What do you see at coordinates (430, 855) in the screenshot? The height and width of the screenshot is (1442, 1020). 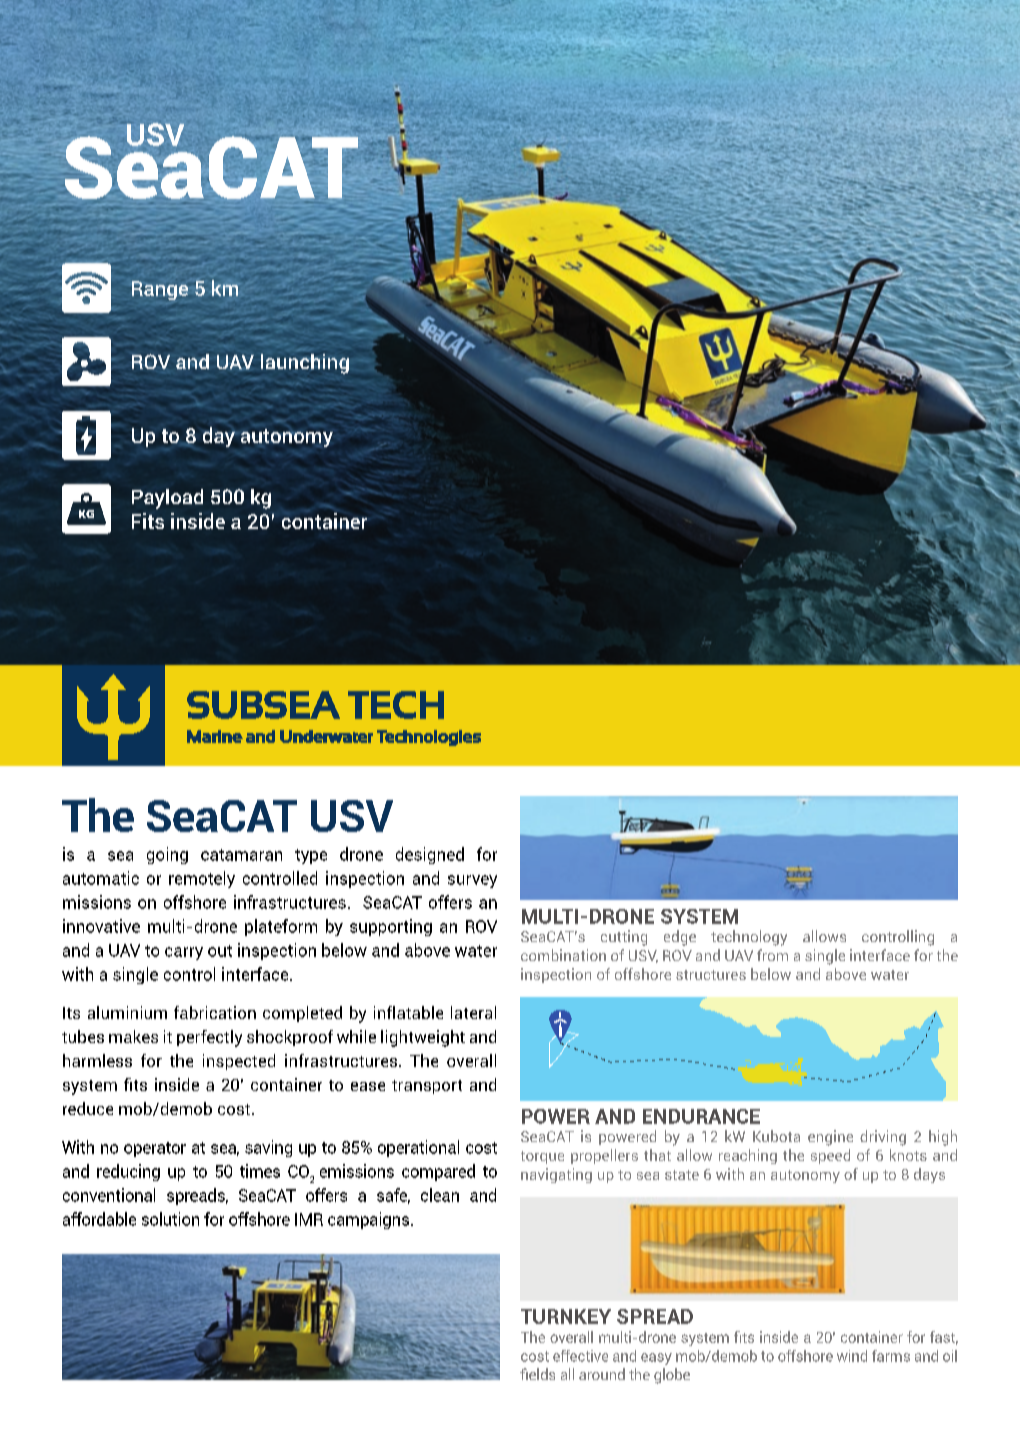 I see `designed` at bounding box center [430, 855].
